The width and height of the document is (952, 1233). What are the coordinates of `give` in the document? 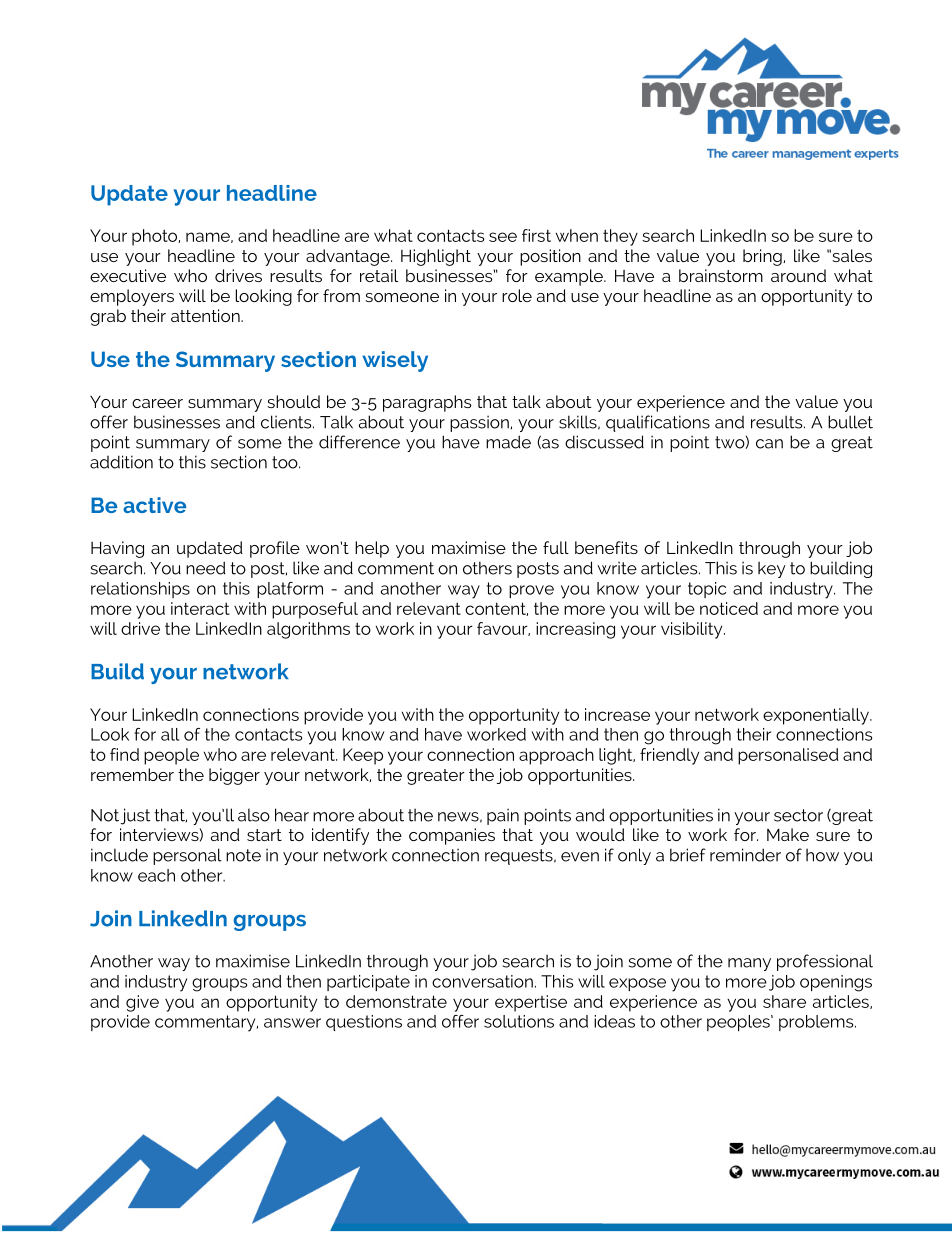 It's located at (142, 1003).
